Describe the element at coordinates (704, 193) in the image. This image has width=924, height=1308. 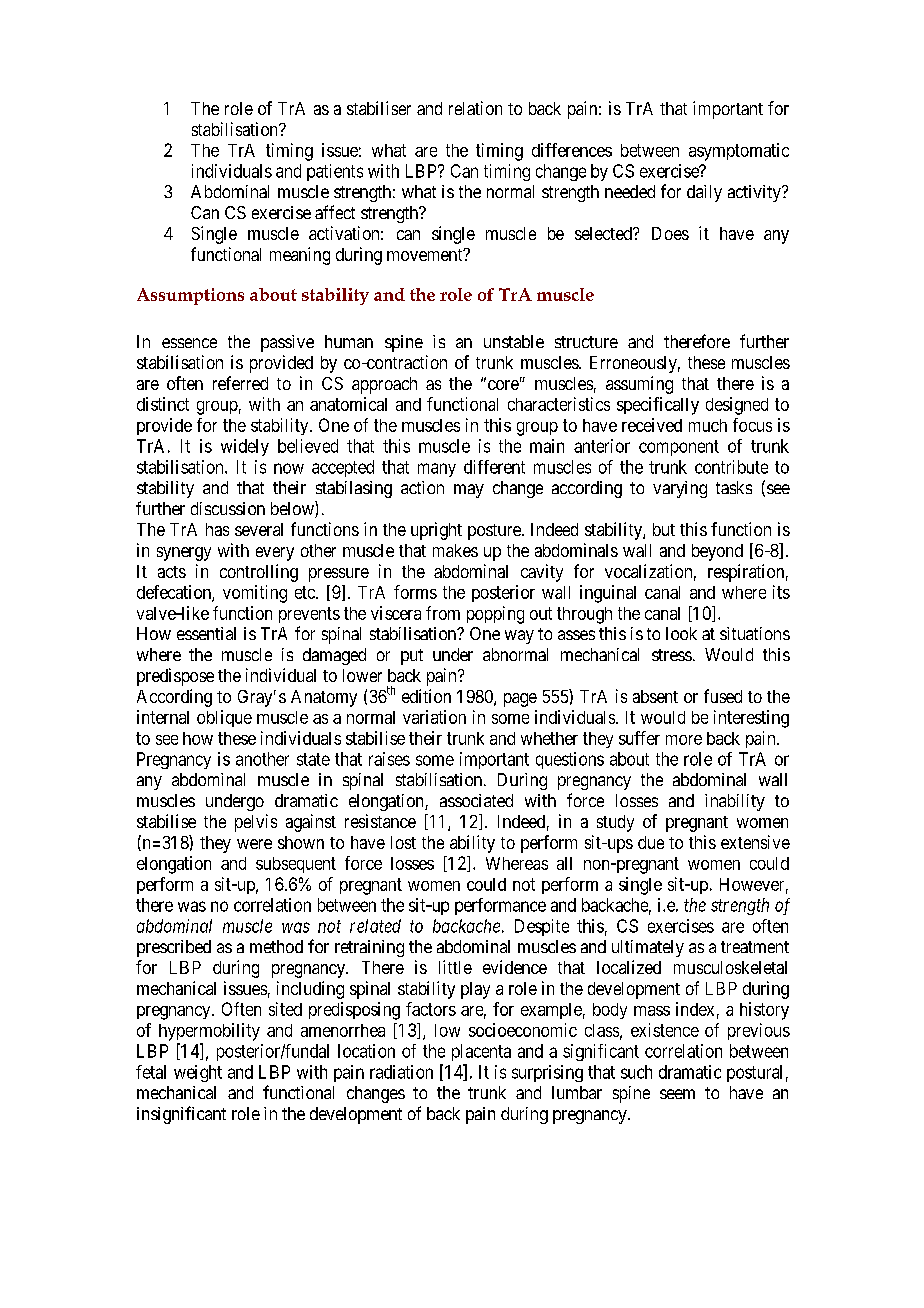
I see `daily` at that location.
